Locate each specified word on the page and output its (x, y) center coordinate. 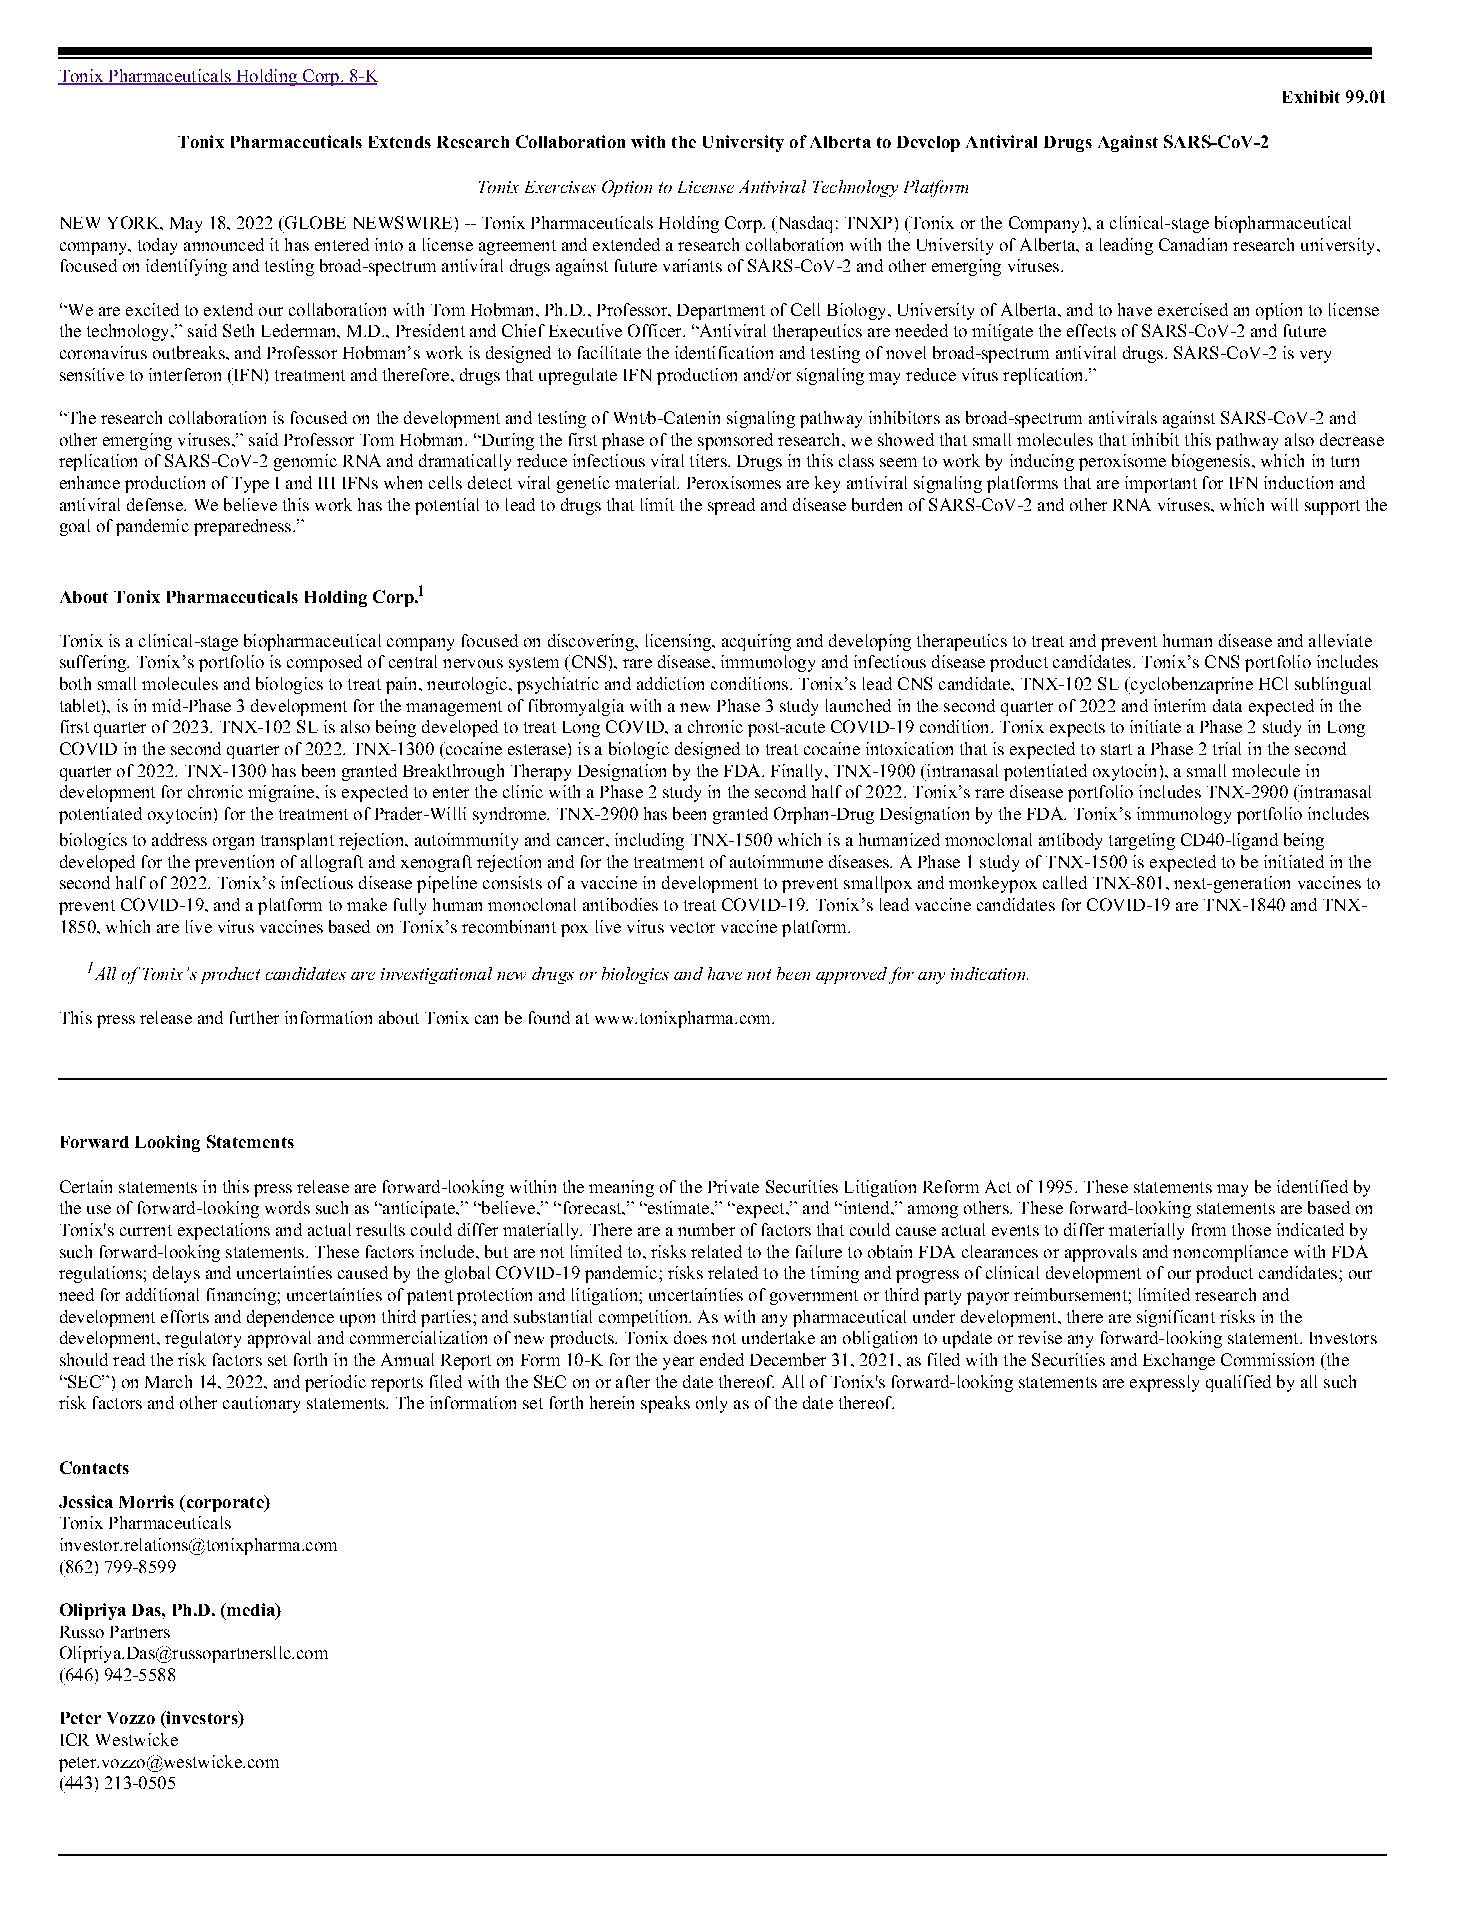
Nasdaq (804, 224)
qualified (1238, 1383)
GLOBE (314, 222)
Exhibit (1311, 96)
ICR (75, 1739)
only (711, 1404)
